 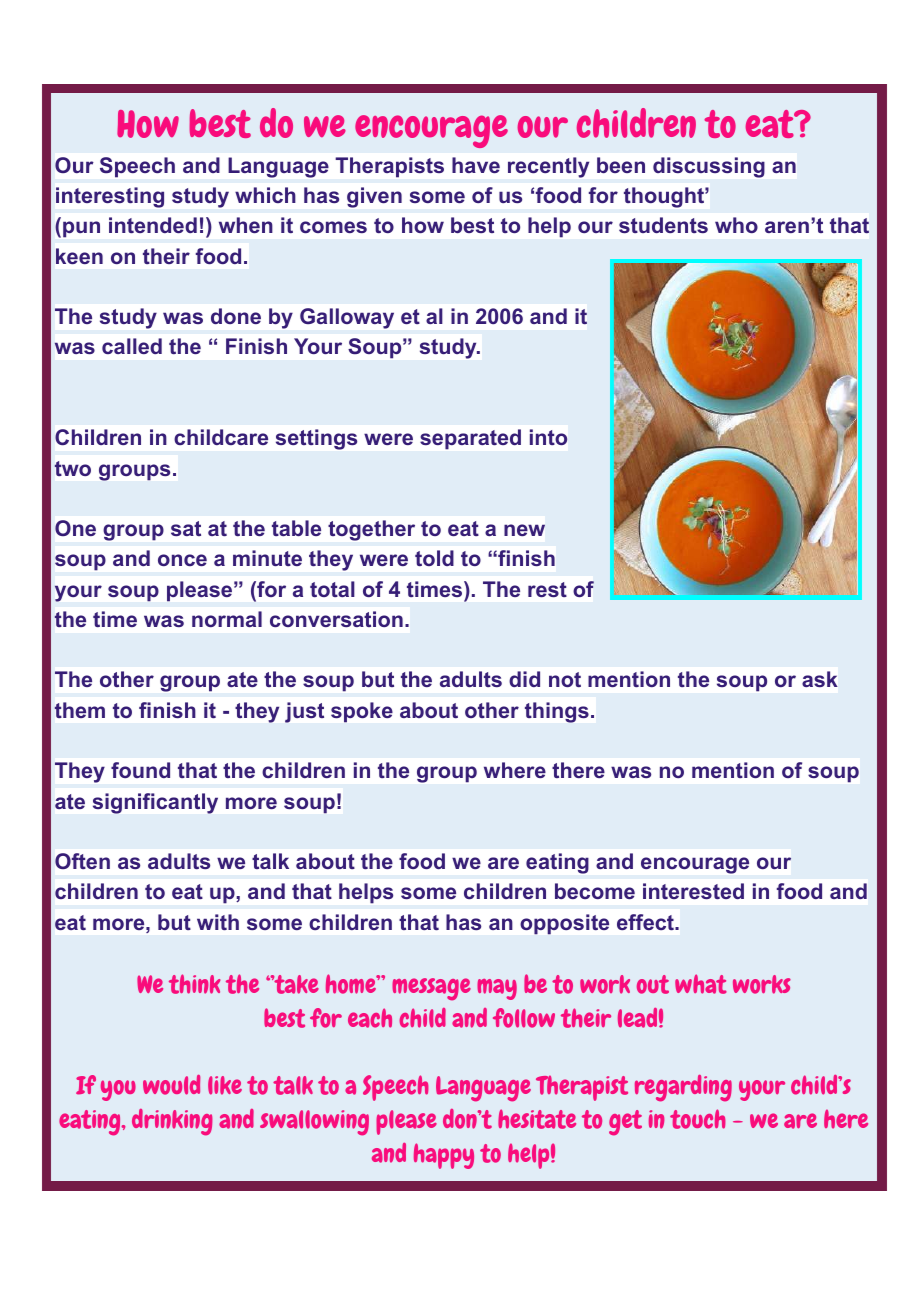 I want to click on drinking, so click(x=172, y=1122).
